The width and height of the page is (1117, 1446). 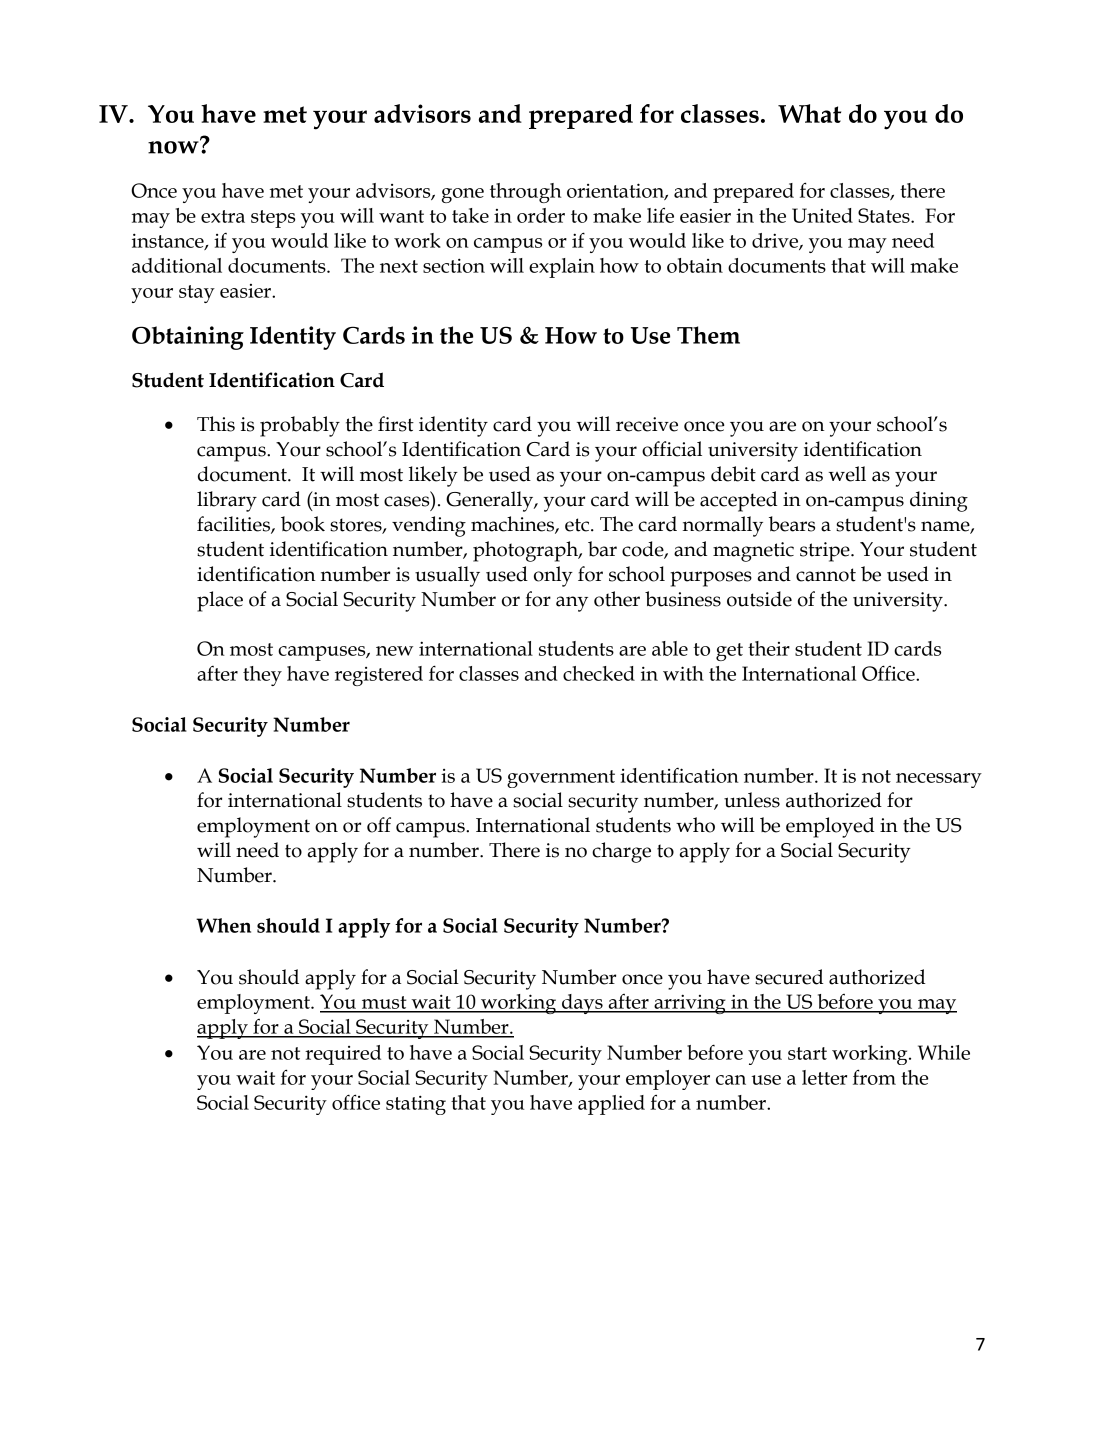 What do you see at coordinates (174, 146) in the page?
I see `now` at bounding box center [174, 146].
